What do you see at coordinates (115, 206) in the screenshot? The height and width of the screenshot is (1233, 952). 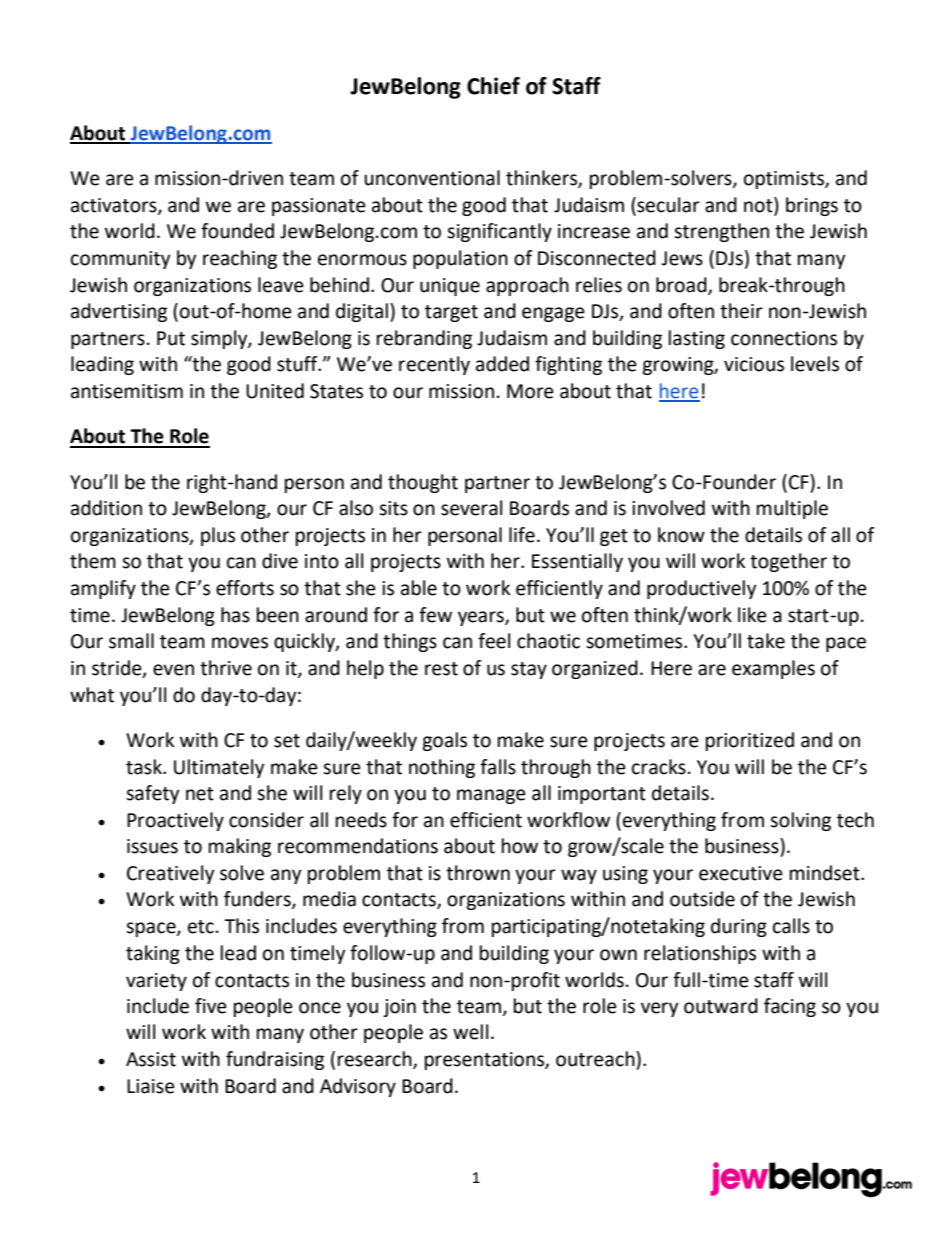 I see `activators` at bounding box center [115, 206].
